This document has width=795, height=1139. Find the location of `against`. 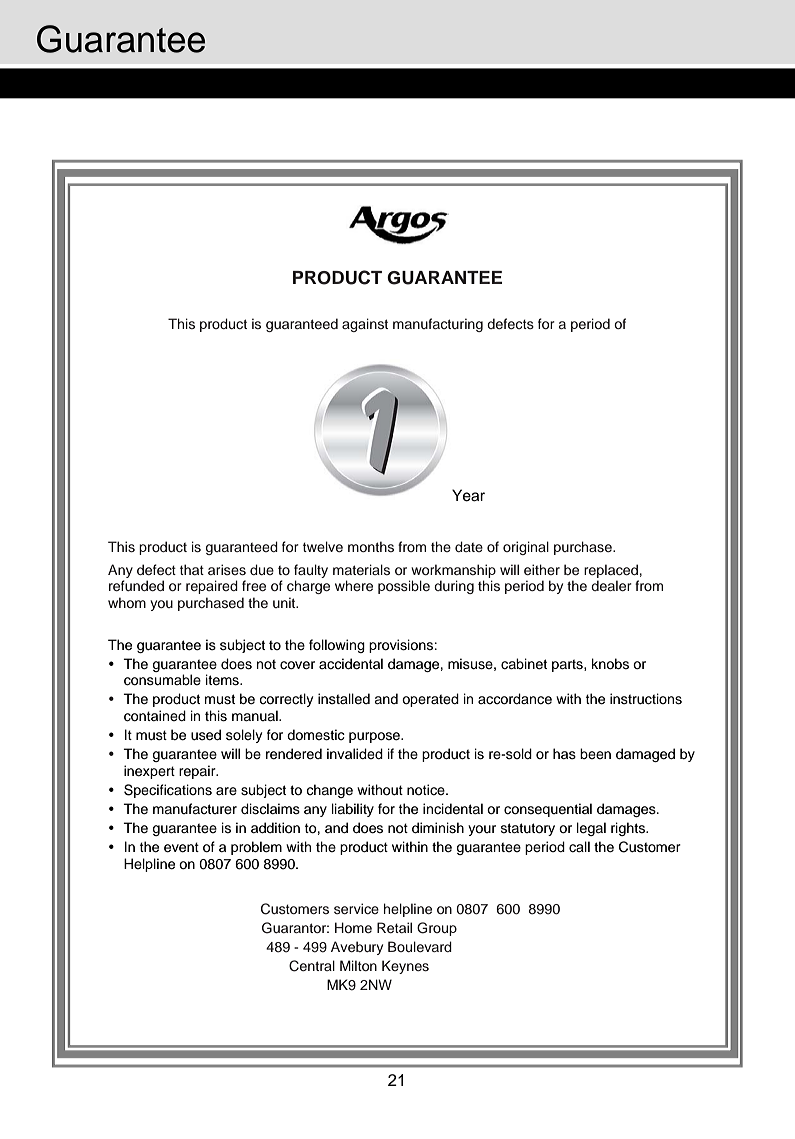

against is located at coordinates (365, 325).
